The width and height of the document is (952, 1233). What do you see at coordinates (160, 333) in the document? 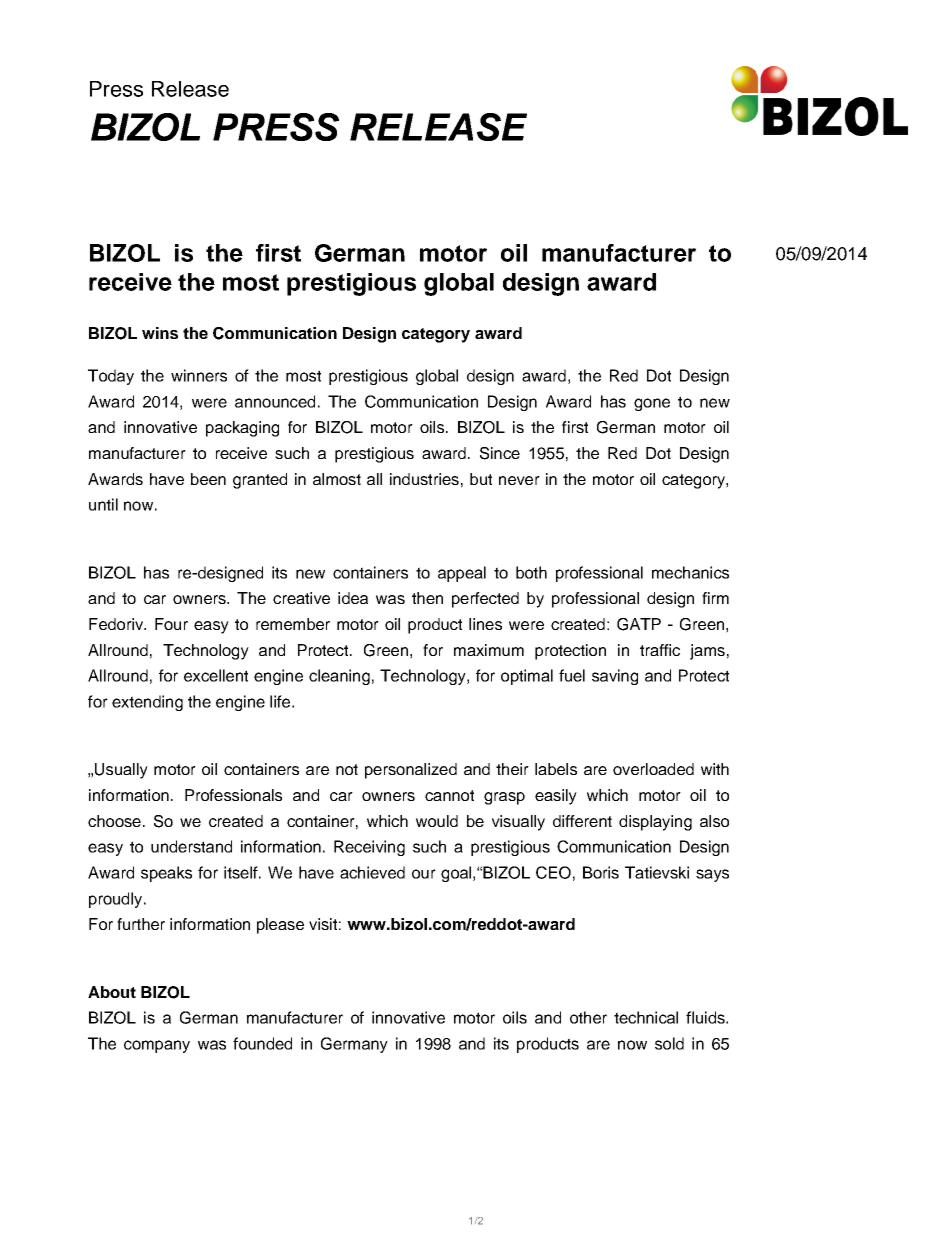
I see `wins` at bounding box center [160, 333].
